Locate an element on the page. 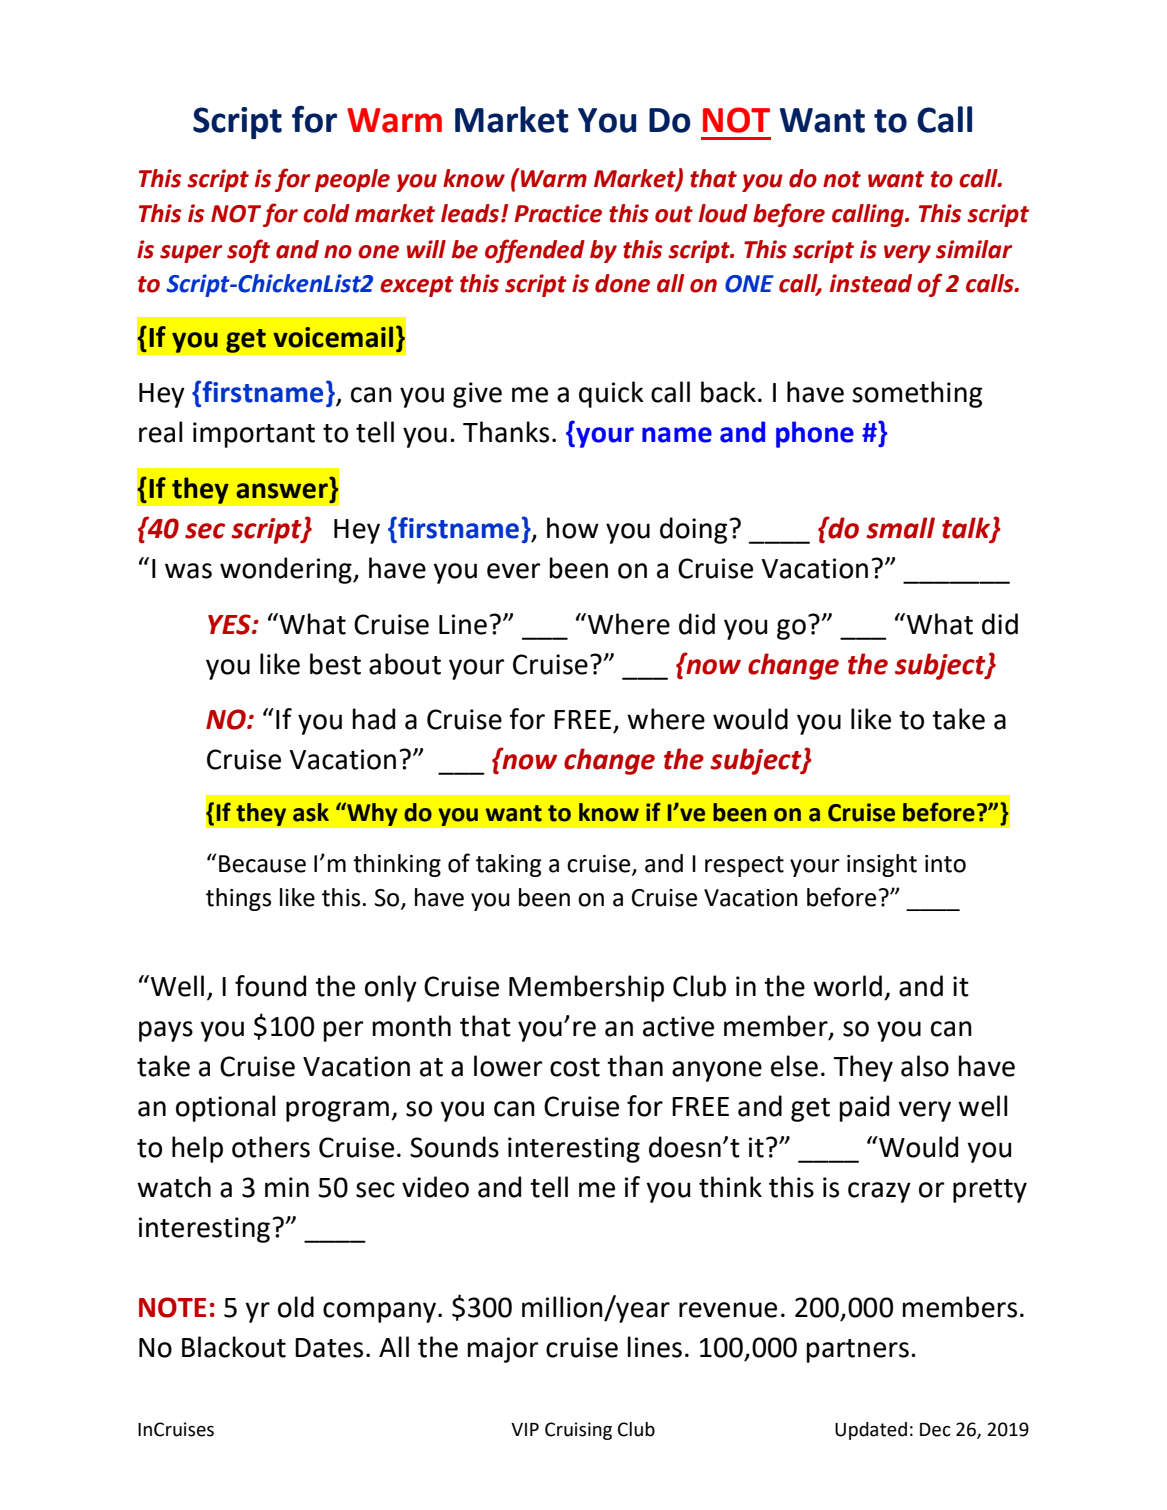 This image has height=1510, width=1167. found is located at coordinates (270, 986).
